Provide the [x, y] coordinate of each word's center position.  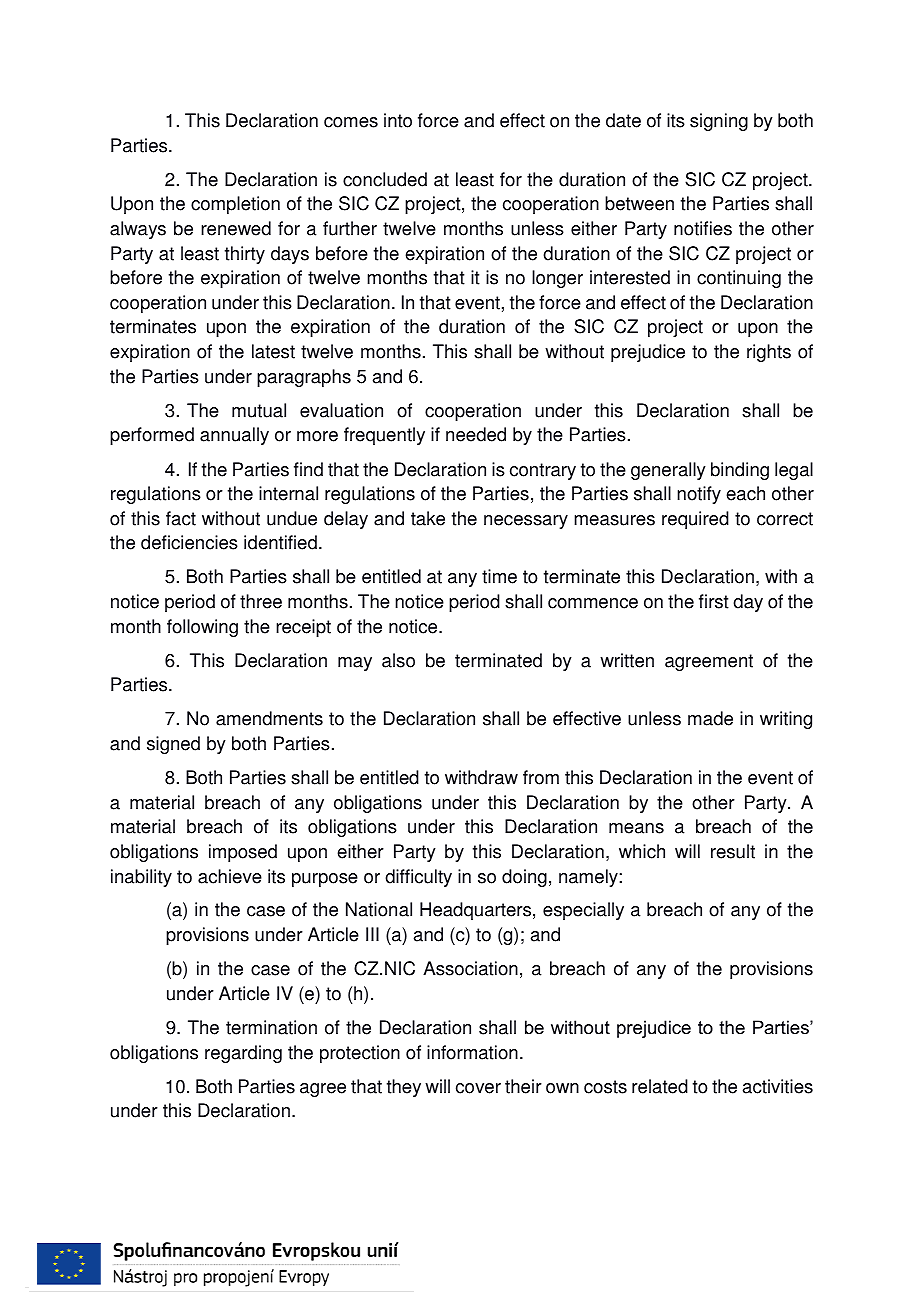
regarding [243, 1054]
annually [234, 436]
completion [235, 205]
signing [719, 122]
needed [476, 434]
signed [173, 745]
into [398, 120]
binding [740, 471]
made [710, 718]
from [541, 777]
